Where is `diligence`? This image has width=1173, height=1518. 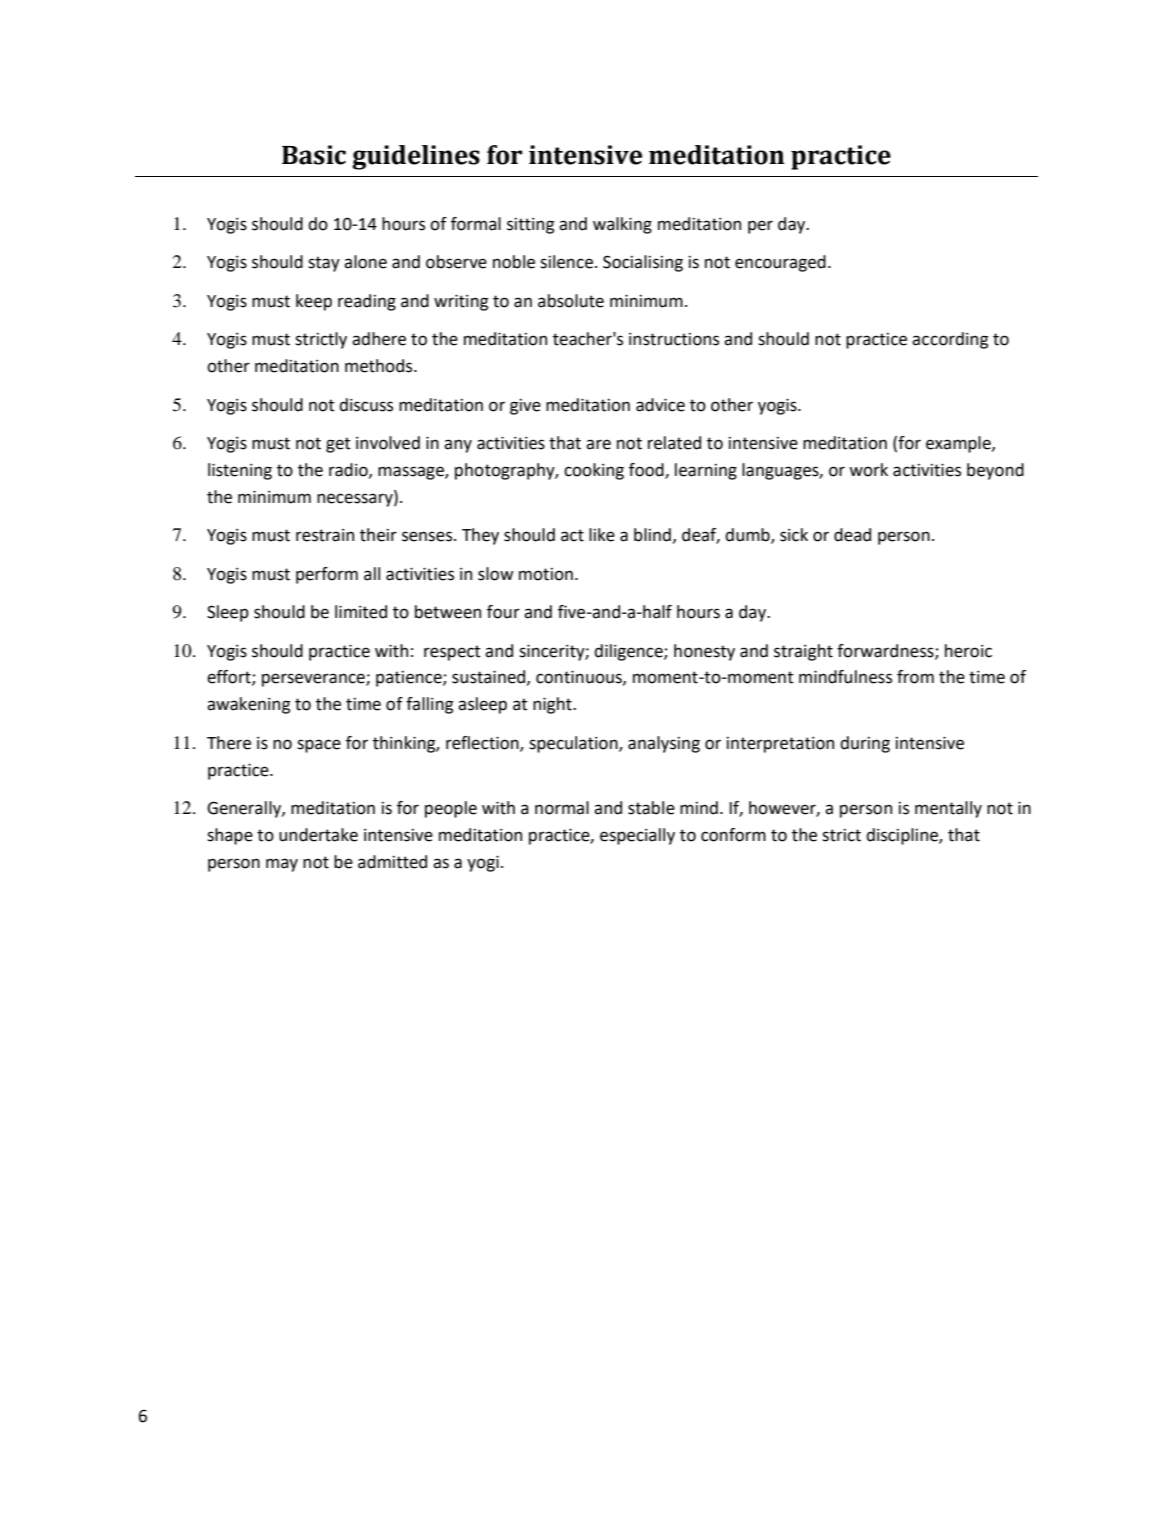 diligence is located at coordinates (629, 652).
